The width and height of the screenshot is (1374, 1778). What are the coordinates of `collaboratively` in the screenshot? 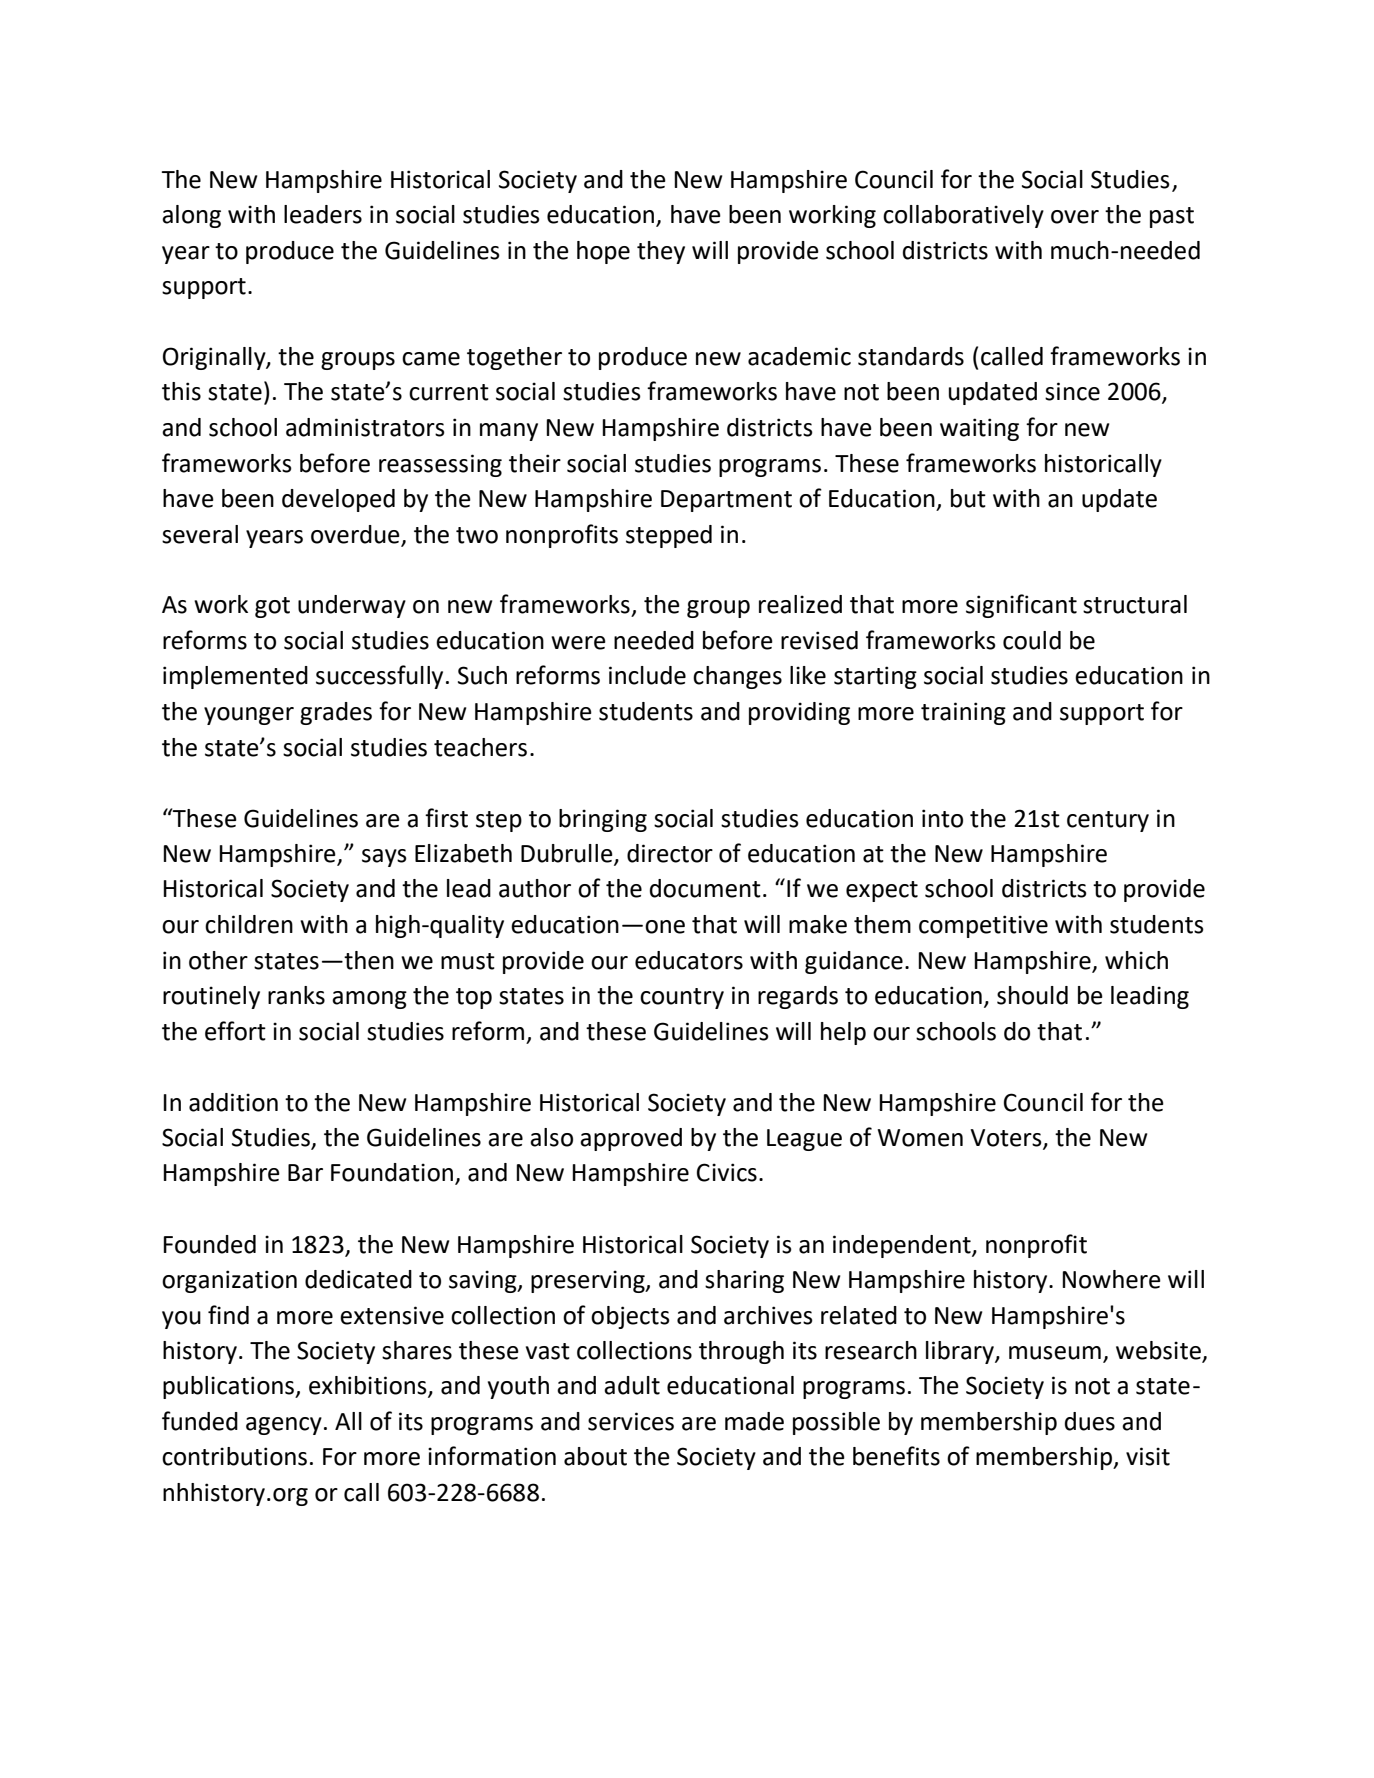 It's located at (963, 216).
